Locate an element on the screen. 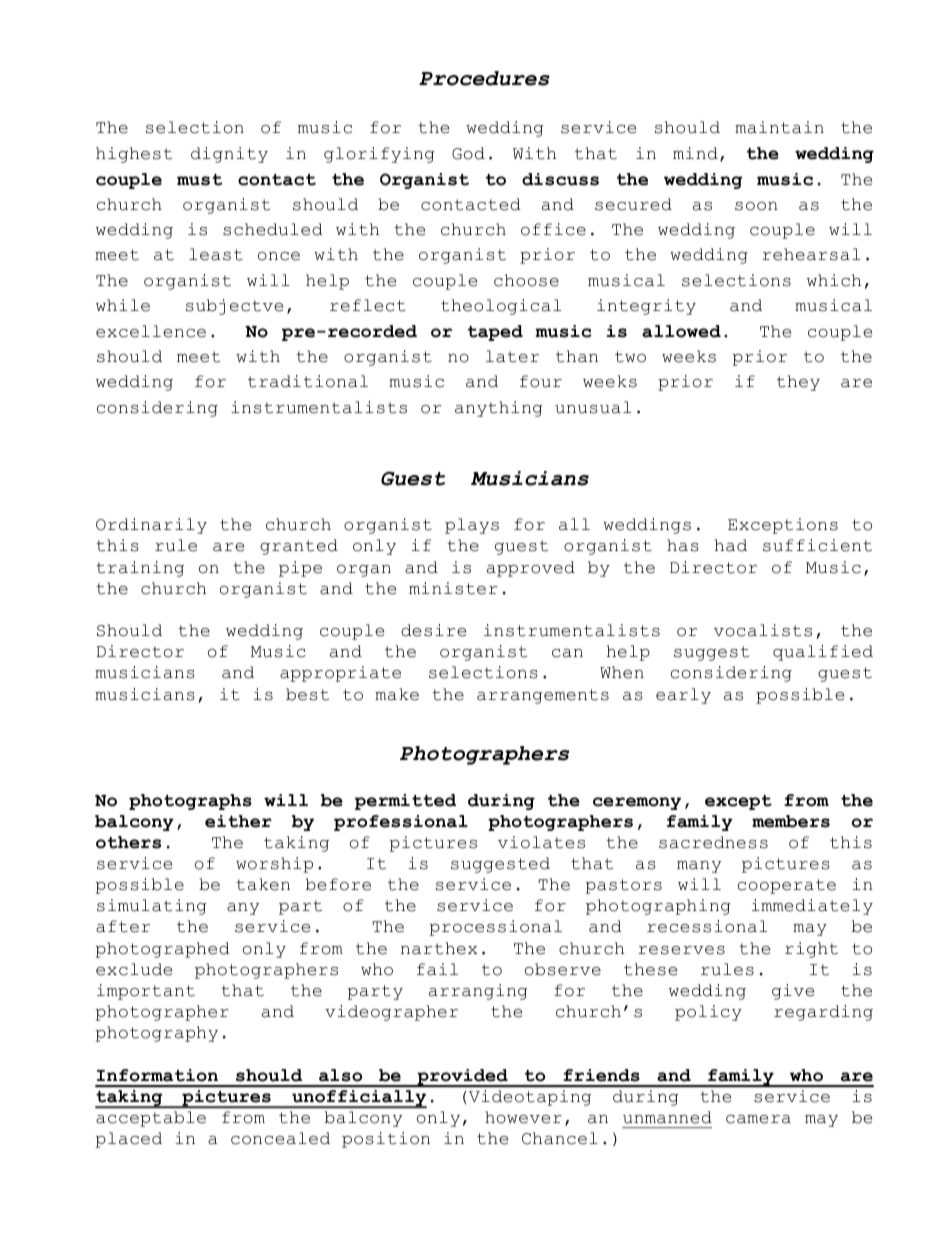  vocalists is located at coordinates (763, 630).
